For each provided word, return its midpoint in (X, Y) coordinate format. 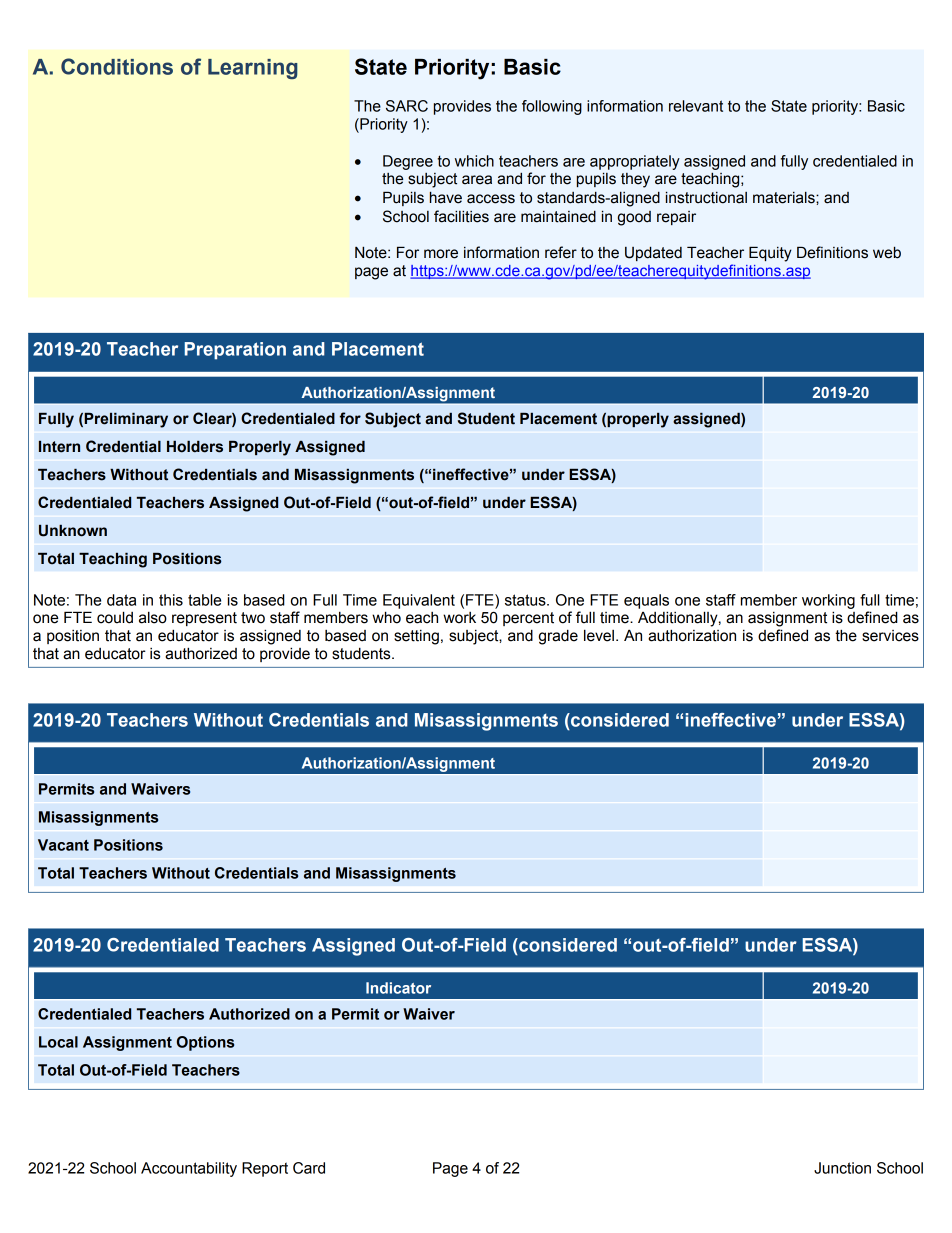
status (526, 600)
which (474, 161)
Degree (408, 162)
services (890, 636)
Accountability (189, 1169)
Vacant (63, 845)
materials (785, 198)
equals (646, 601)
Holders (195, 447)
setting (416, 637)
